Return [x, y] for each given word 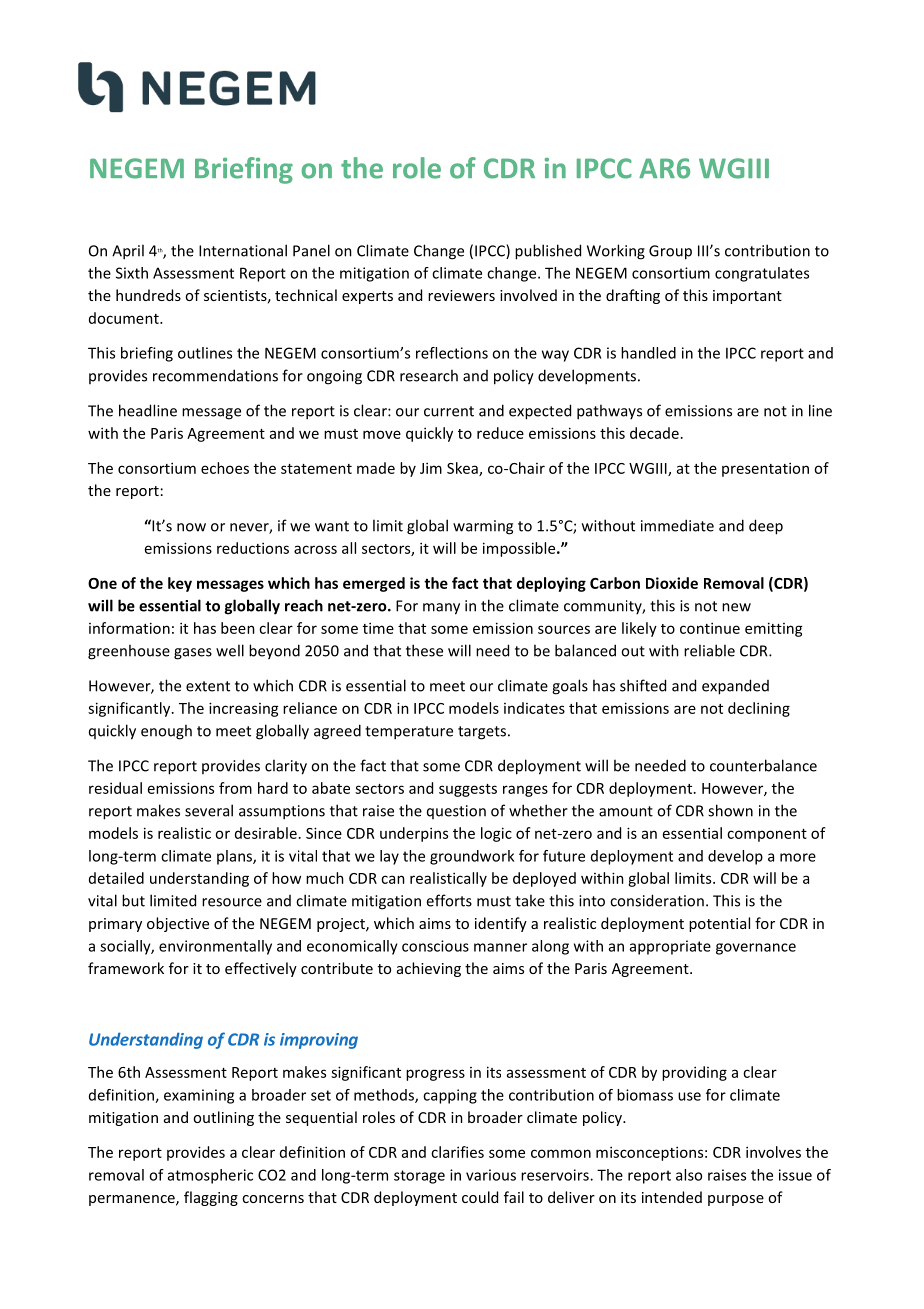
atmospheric [210, 1176]
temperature [409, 733]
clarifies [457, 1152]
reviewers [461, 295]
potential [719, 924]
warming [483, 527]
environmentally [215, 947]
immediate [677, 525]
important [747, 297]
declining [759, 709]
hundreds [148, 295]
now [191, 527]
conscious [435, 946]
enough [166, 732]
